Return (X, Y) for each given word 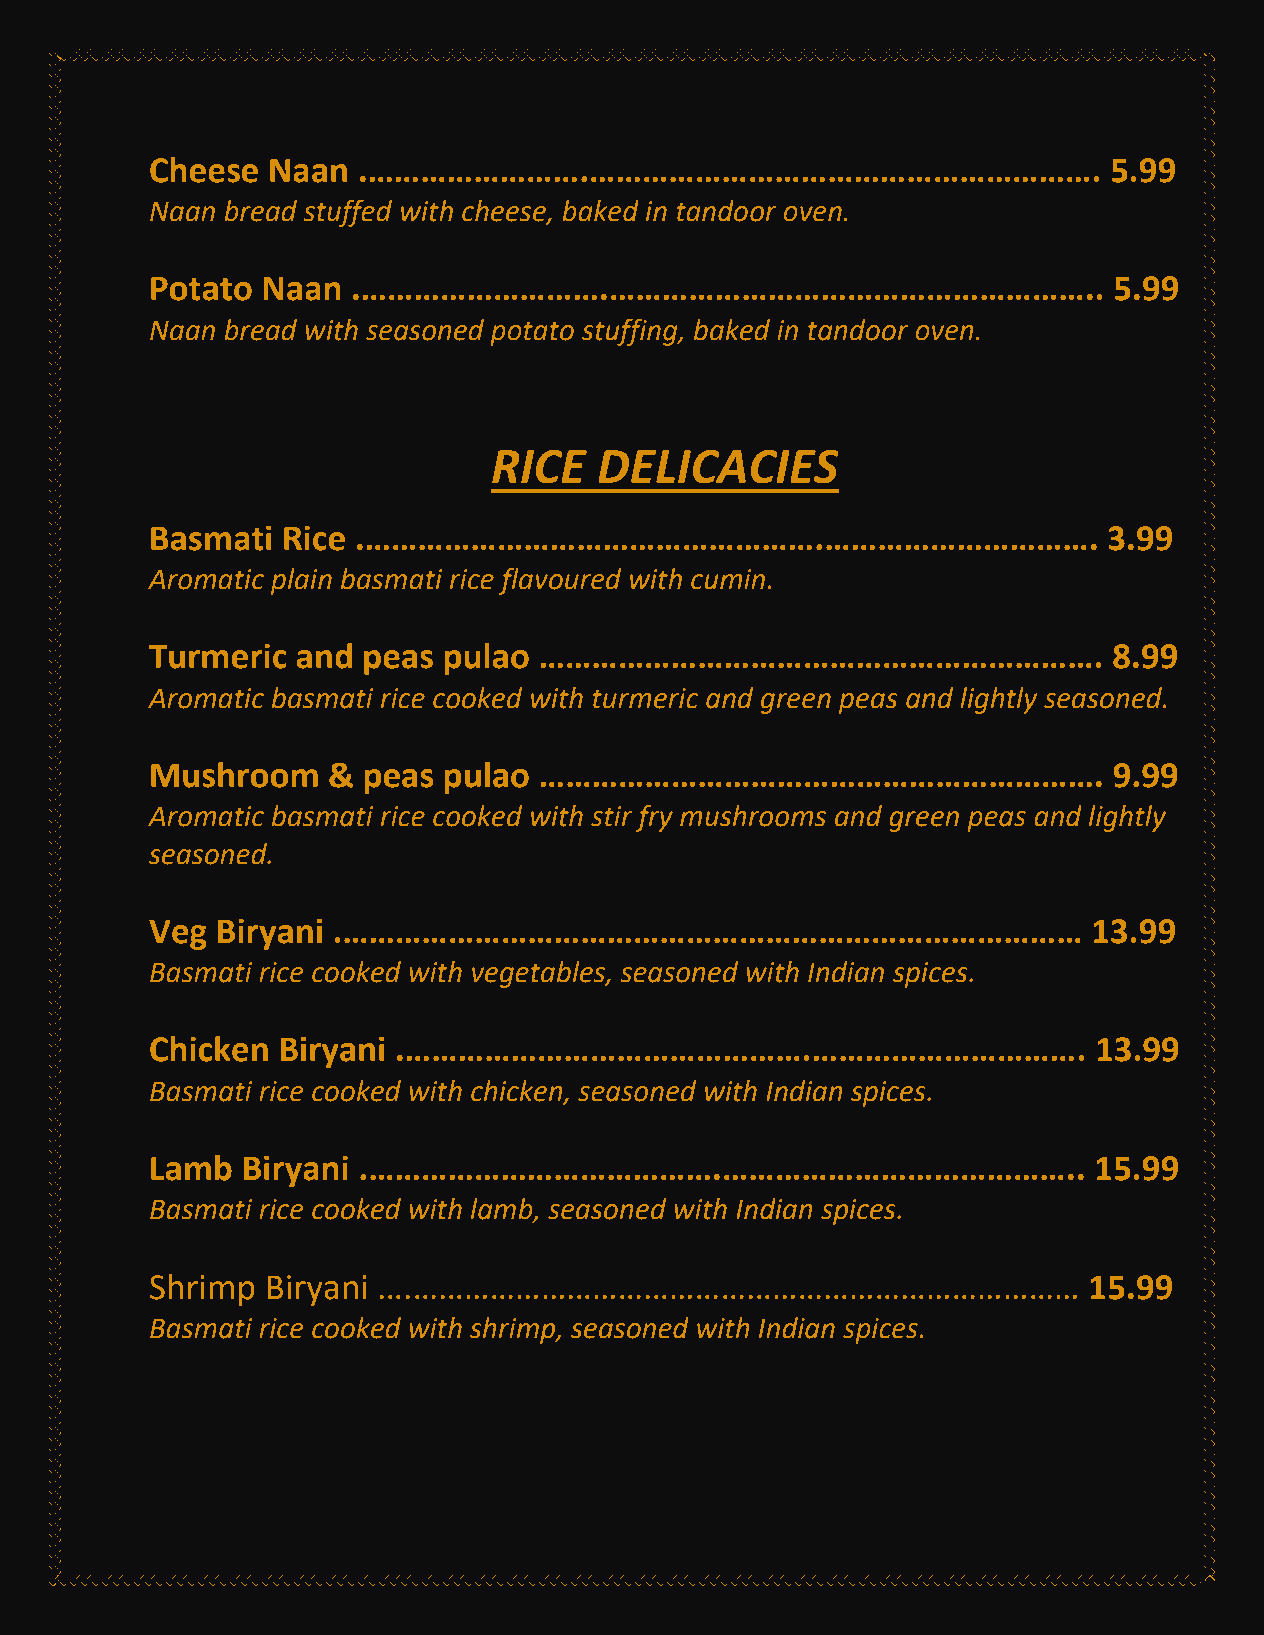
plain (301, 581)
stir (611, 816)
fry (654, 818)
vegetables (539, 974)
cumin (728, 579)
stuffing (631, 332)
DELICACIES (718, 466)
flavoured (560, 581)
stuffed (348, 213)
